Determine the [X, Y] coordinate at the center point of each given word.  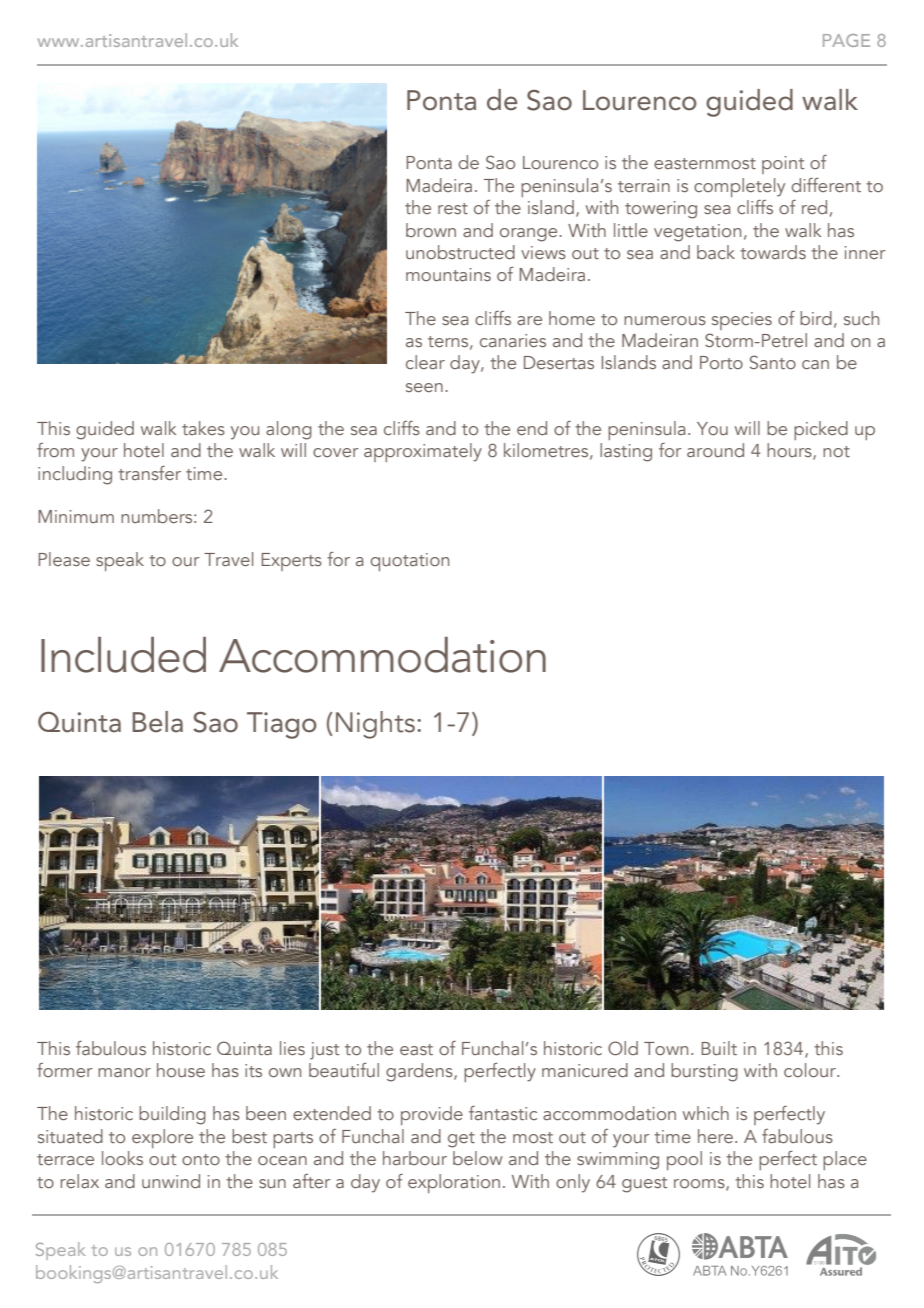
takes [203, 428]
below [478, 1158]
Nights [375, 725]
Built [719, 1048]
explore [162, 1138]
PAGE [846, 40]
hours [790, 451]
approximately [423, 452]
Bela [158, 722]
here [717, 1136]
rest [453, 208]
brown [431, 230]
